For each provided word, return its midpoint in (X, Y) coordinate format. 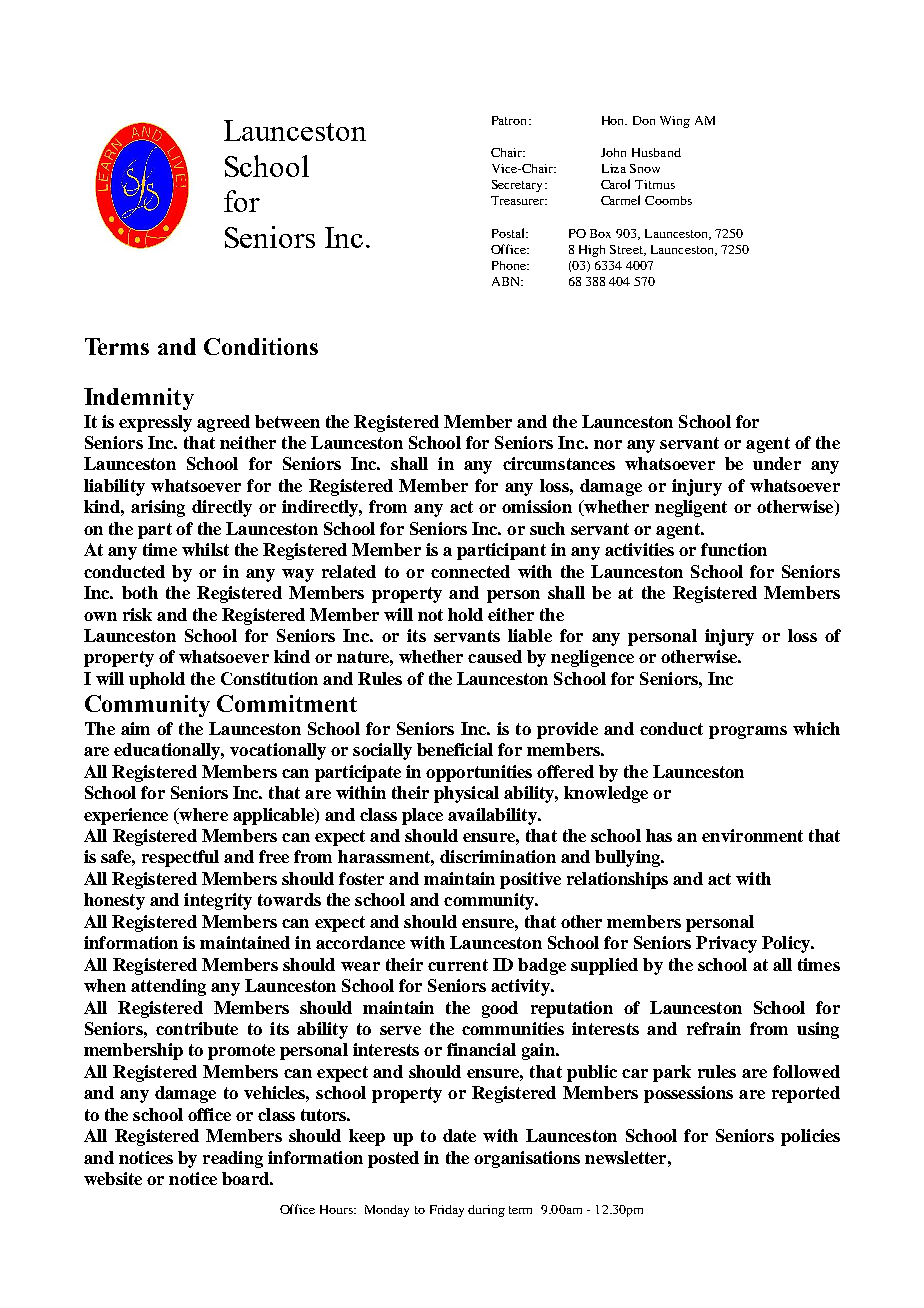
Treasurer (519, 200)
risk (137, 614)
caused (495, 656)
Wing (675, 122)
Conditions (261, 346)
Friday (447, 1211)
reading (233, 1159)
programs (748, 732)
